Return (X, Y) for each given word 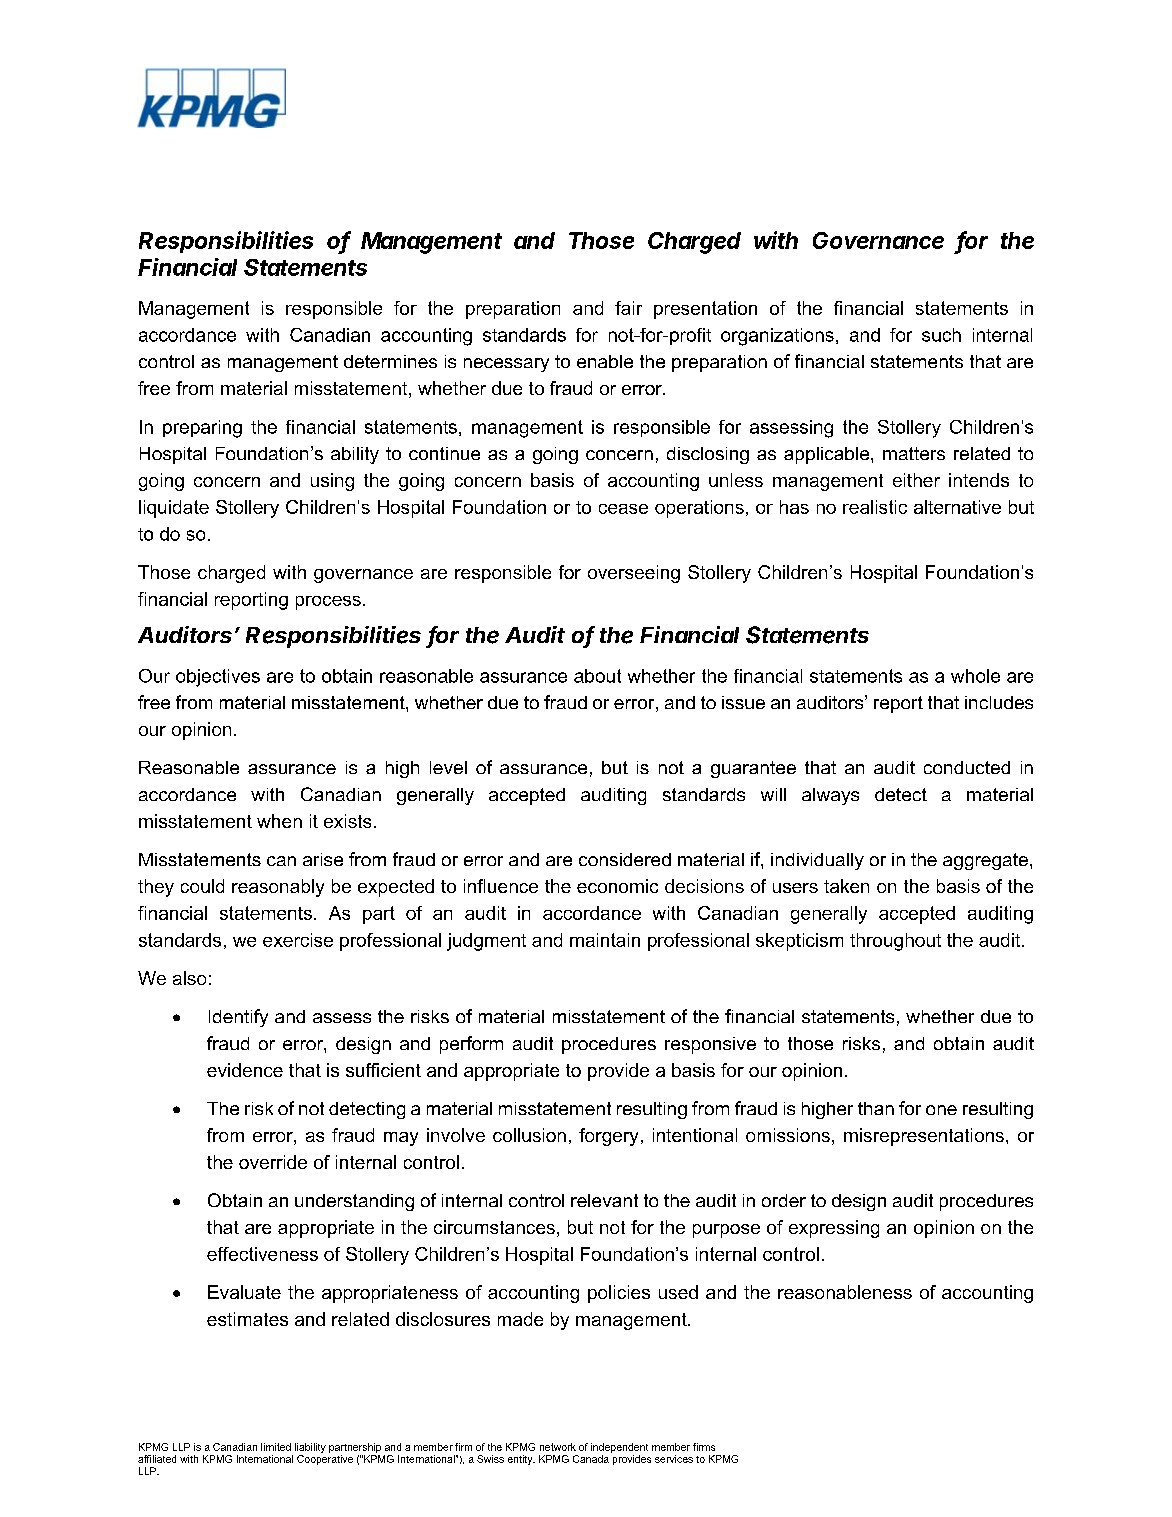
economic (617, 886)
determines (390, 361)
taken (846, 886)
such (941, 335)
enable (605, 361)
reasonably (278, 888)
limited (276, 1447)
